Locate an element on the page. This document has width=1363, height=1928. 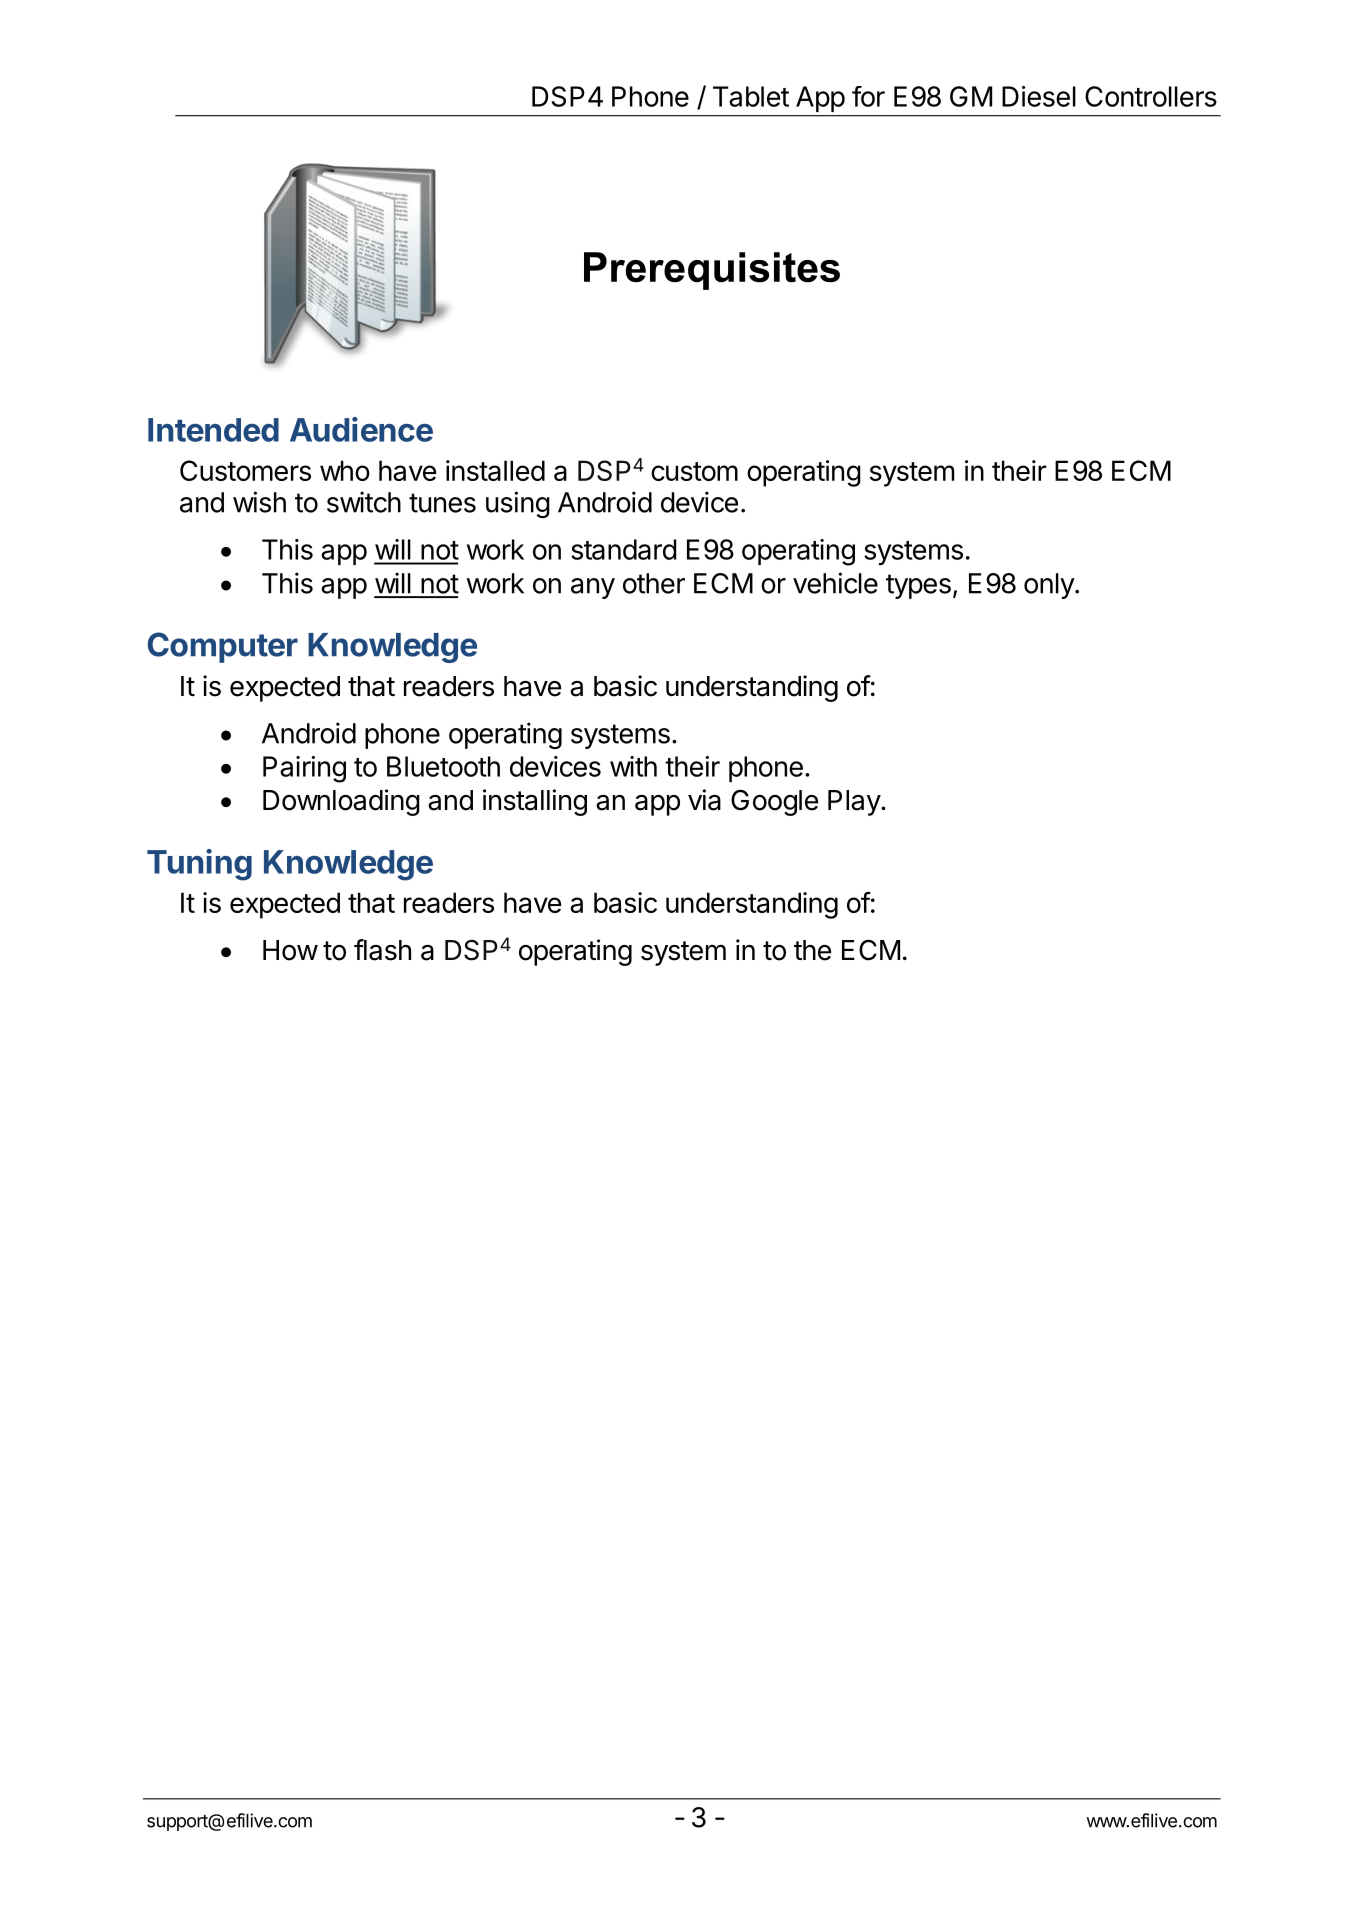
Pairing is located at coordinates (304, 769).
